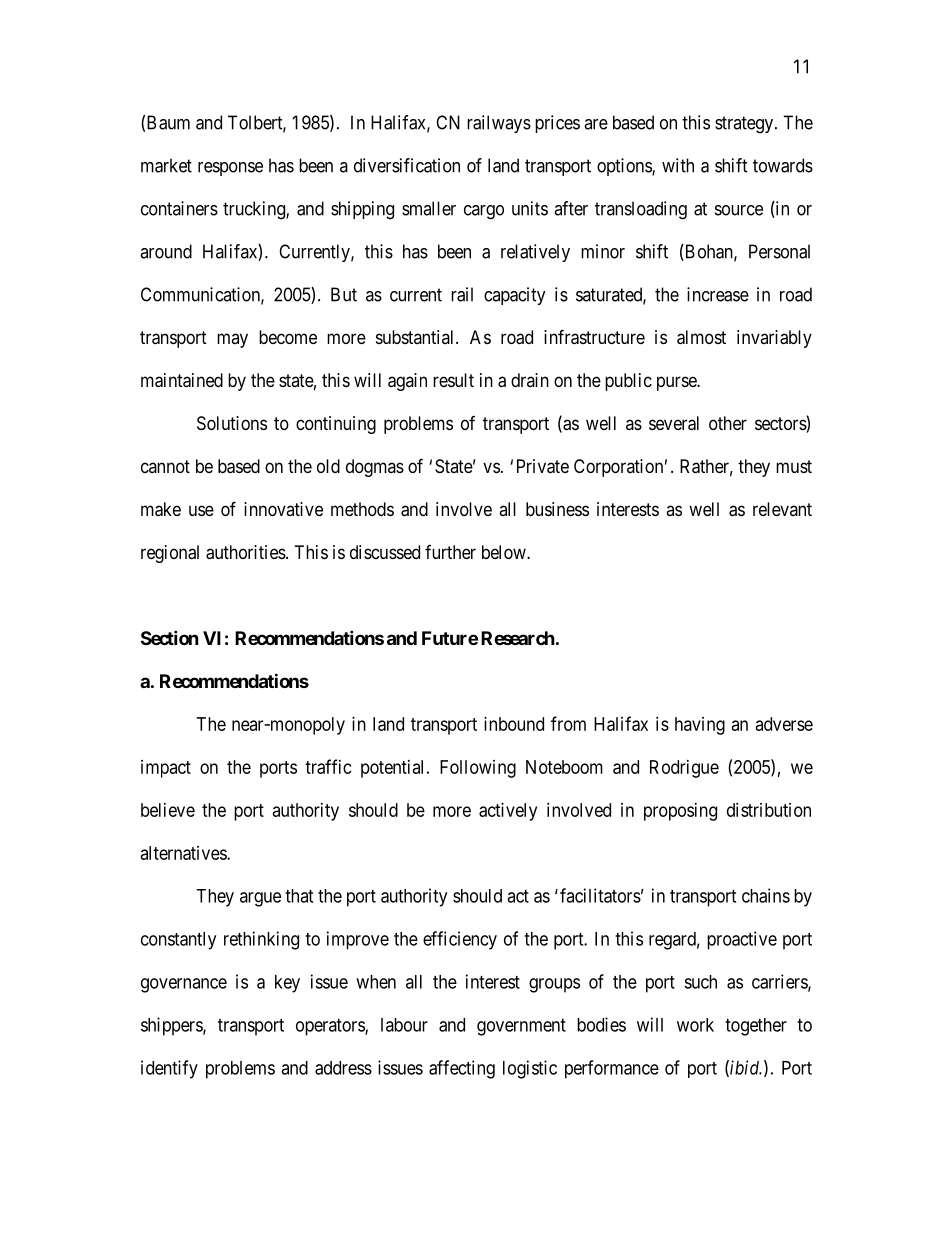 Image resolution: width=952 pixels, height=1233 pixels. What do you see at coordinates (695, 1025) in the page?
I see `work` at bounding box center [695, 1025].
